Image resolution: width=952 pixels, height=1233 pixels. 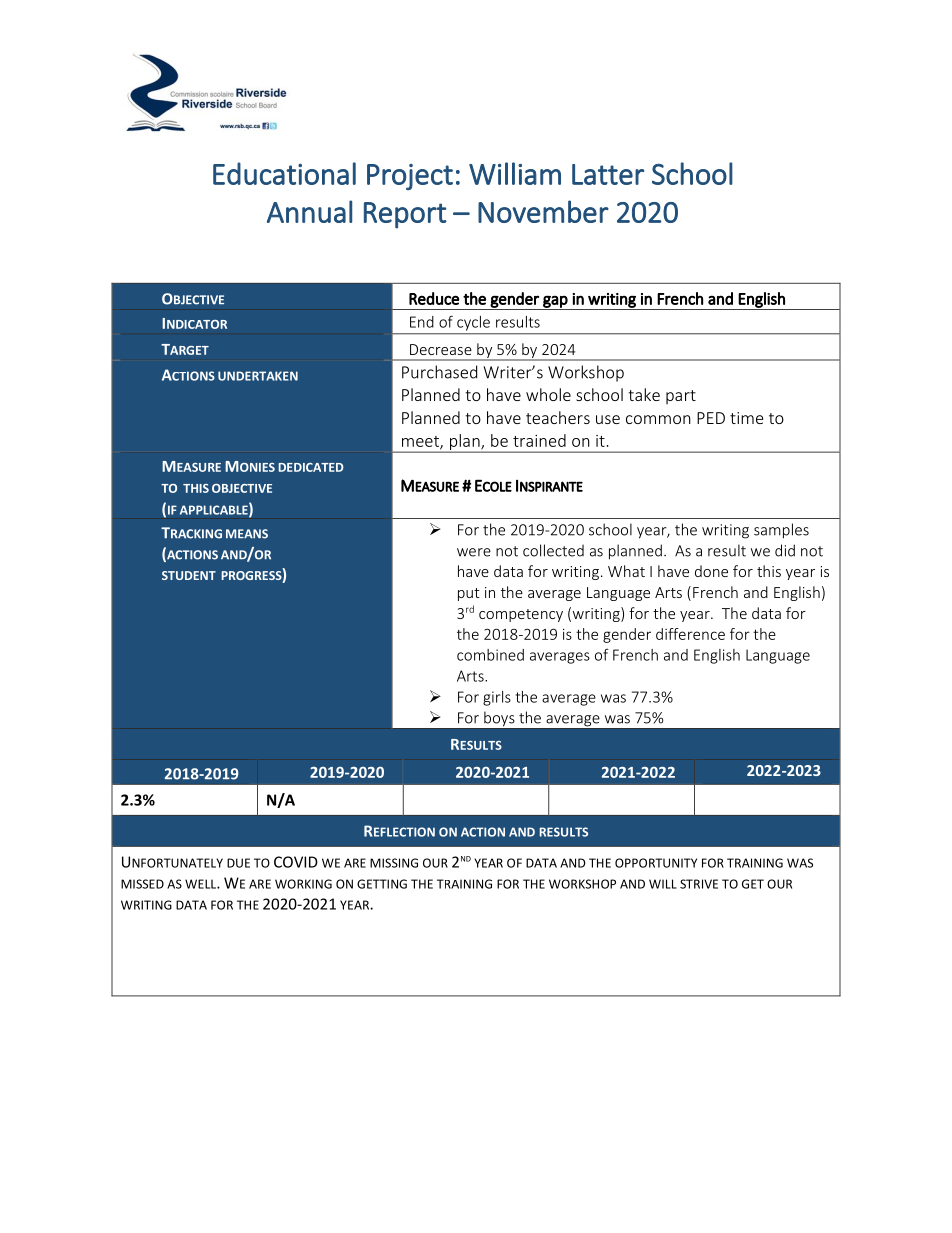 What do you see at coordinates (238, 863) in the screenshot?
I see `DUE` at bounding box center [238, 863].
